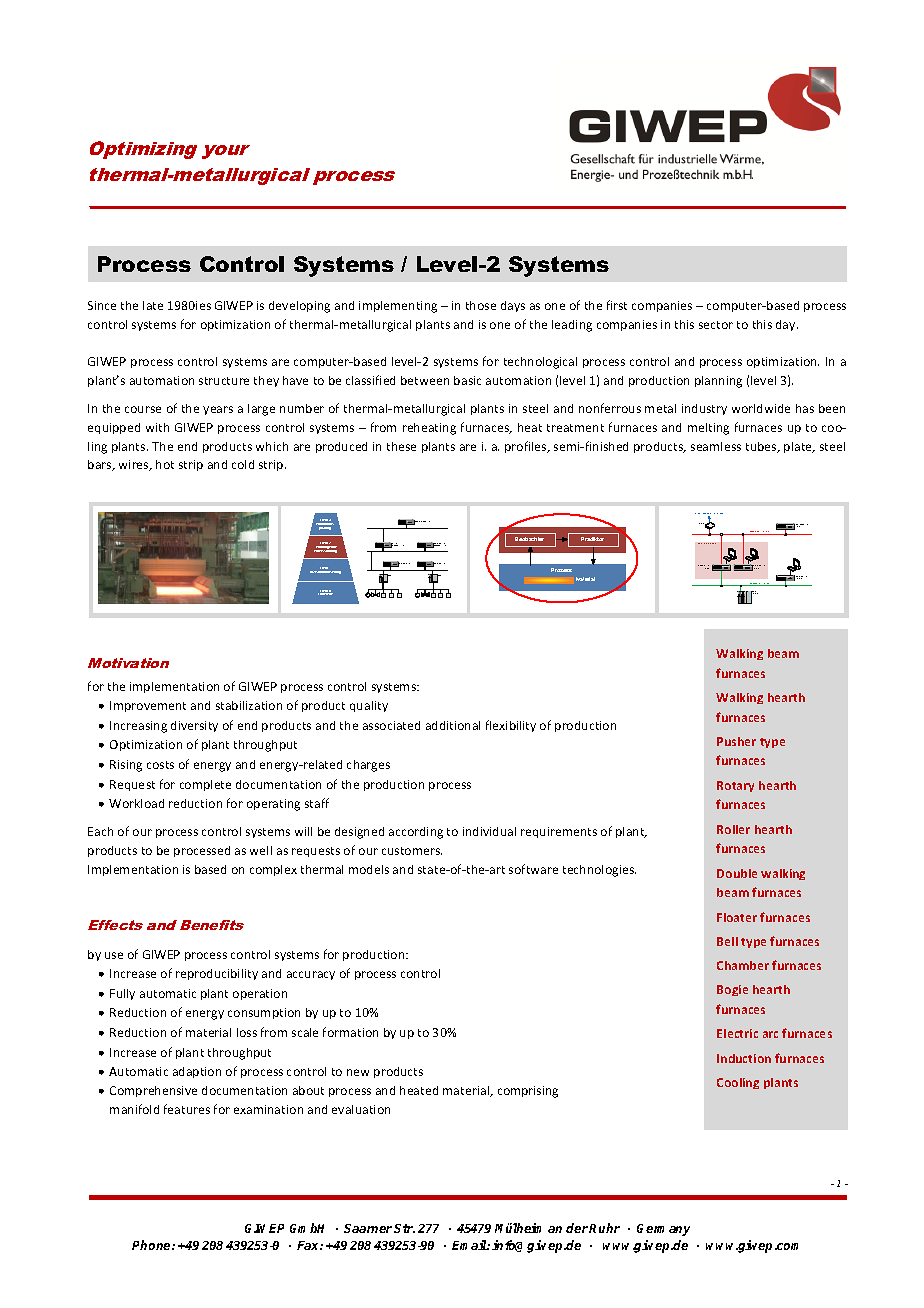 The image size is (924, 1308). What do you see at coordinates (187, 1109) in the screenshot?
I see `features` at bounding box center [187, 1109].
